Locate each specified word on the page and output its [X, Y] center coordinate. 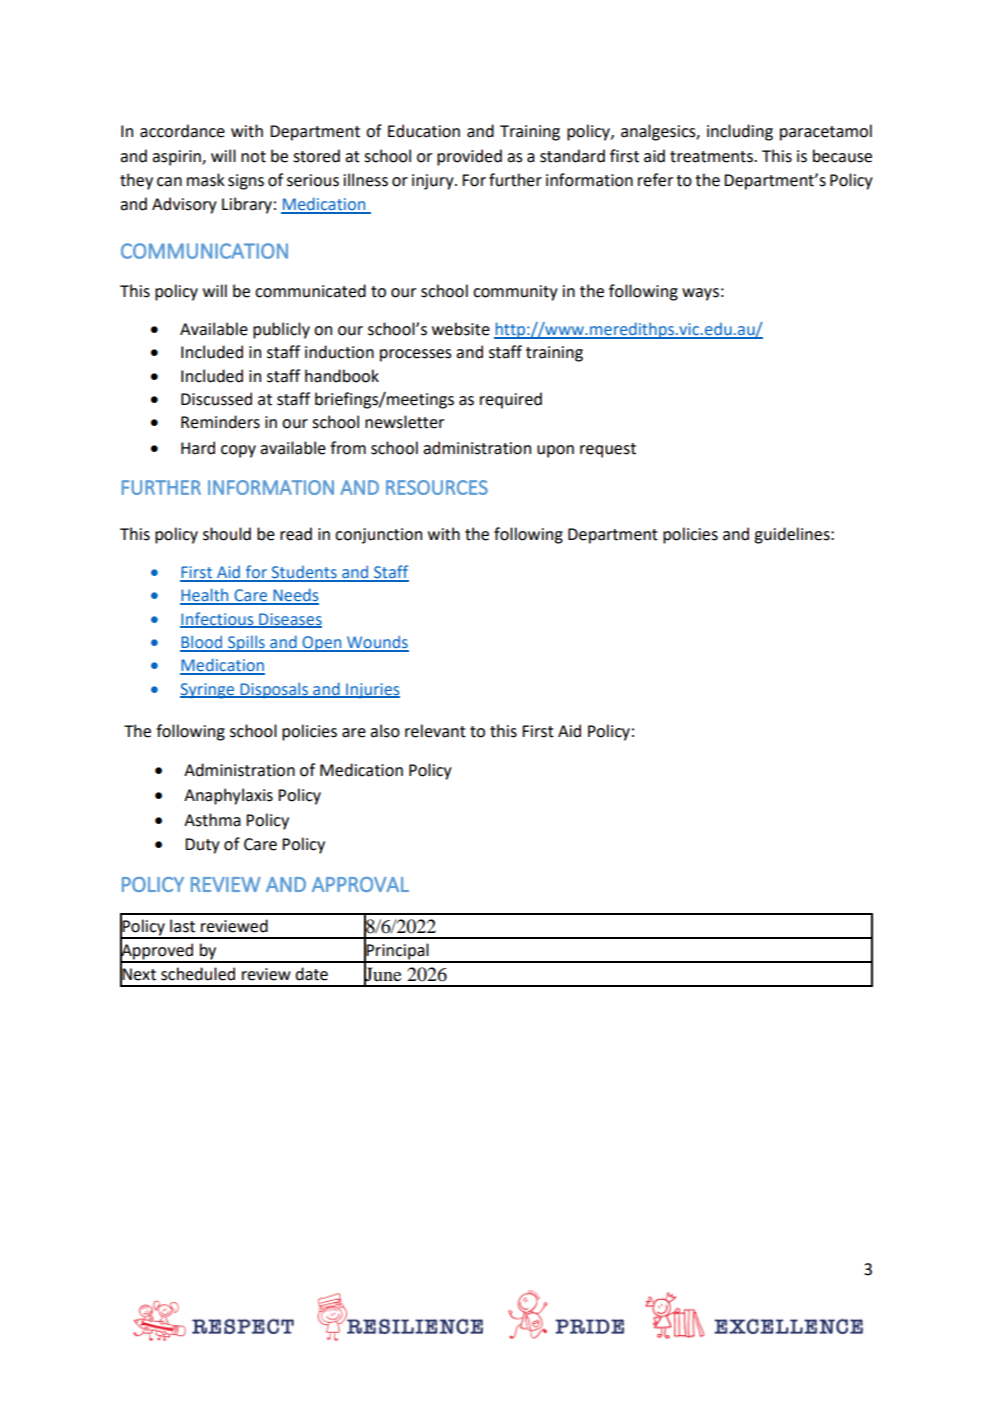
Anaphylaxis [228, 796]
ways [700, 294]
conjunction [378, 536]
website [461, 329]
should [227, 534]
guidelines [793, 535]
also [385, 731]
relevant [435, 731]
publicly [281, 330]
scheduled [198, 974]
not [253, 157]
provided [469, 157]
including [740, 132]
